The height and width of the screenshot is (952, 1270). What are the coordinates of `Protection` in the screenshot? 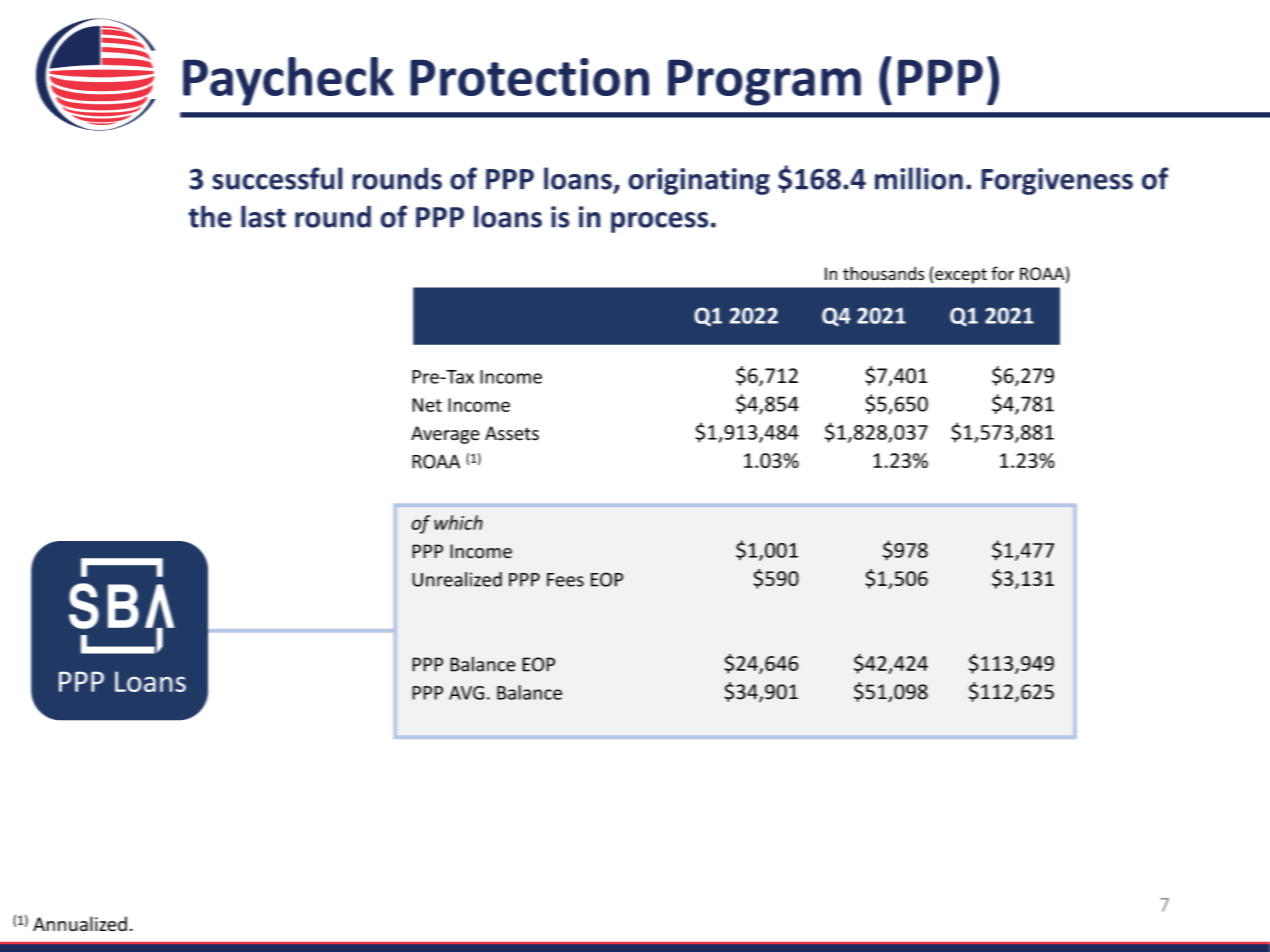 It's located at (529, 77).
